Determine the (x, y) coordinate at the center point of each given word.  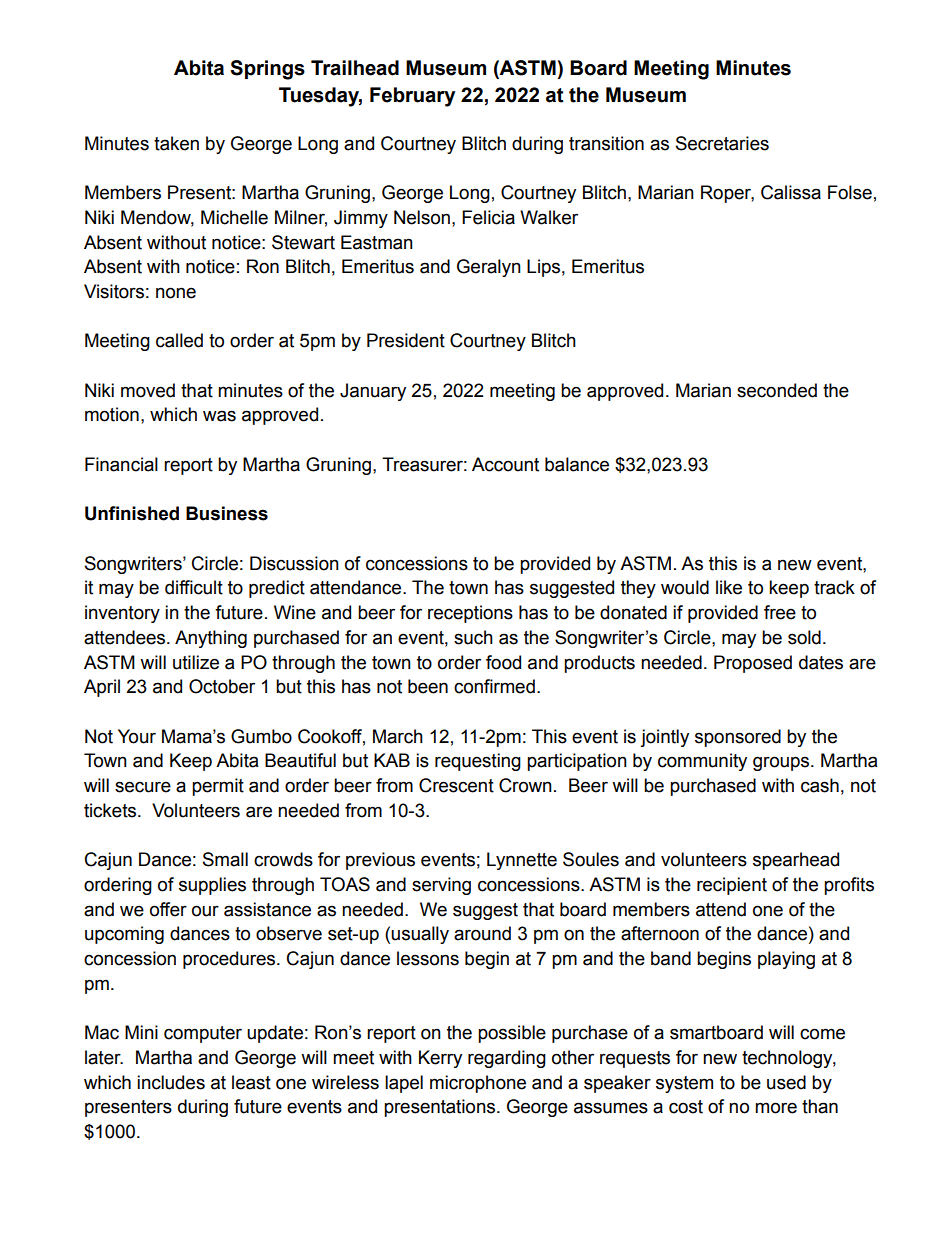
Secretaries (722, 143)
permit (218, 787)
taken (176, 143)
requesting (478, 762)
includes (171, 1082)
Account (505, 464)
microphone (478, 1084)
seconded (777, 390)
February (412, 97)
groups (782, 763)
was (219, 416)
